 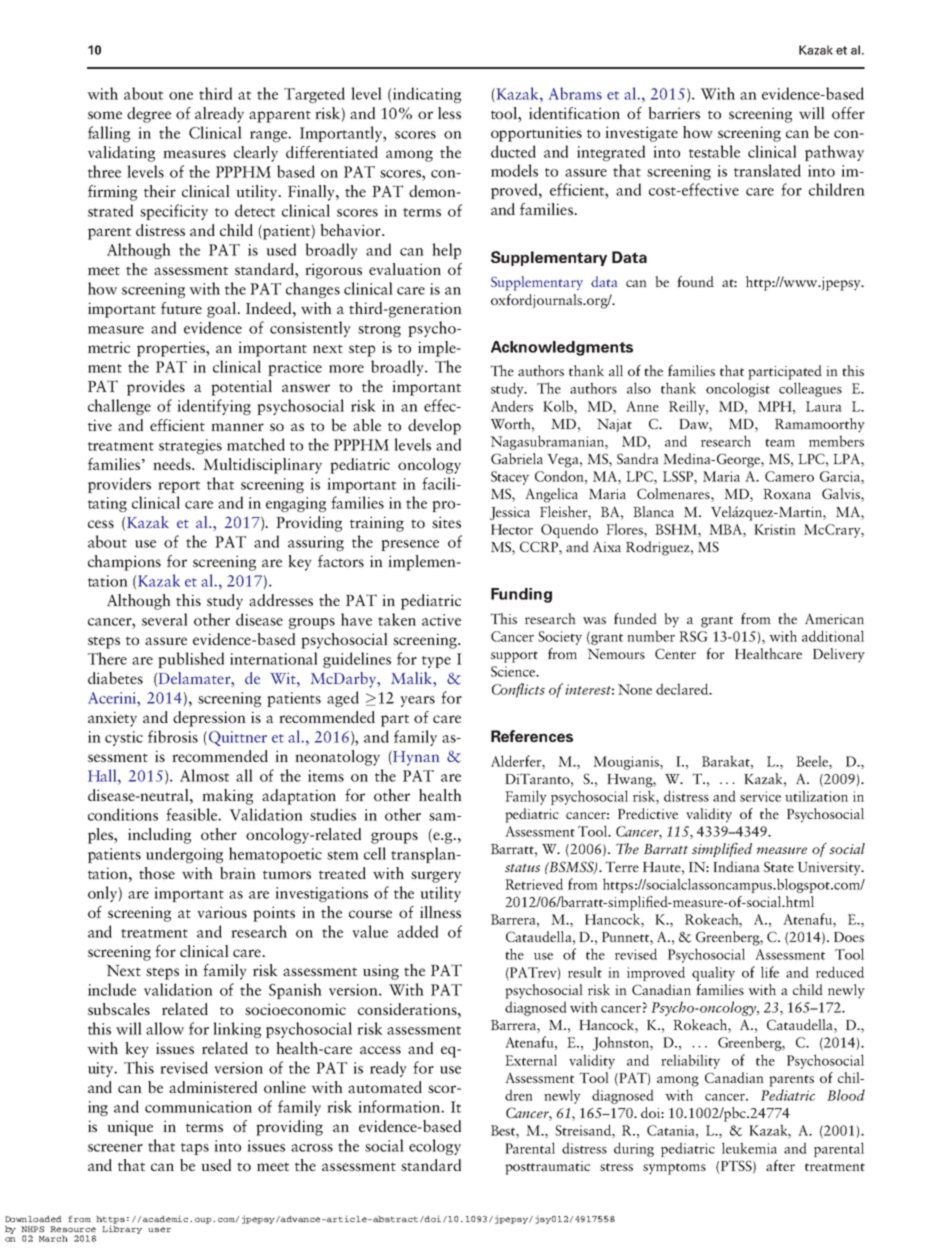 What do you see at coordinates (767, 170) in the page?
I see `translated` at bounding box center [767, 170].
